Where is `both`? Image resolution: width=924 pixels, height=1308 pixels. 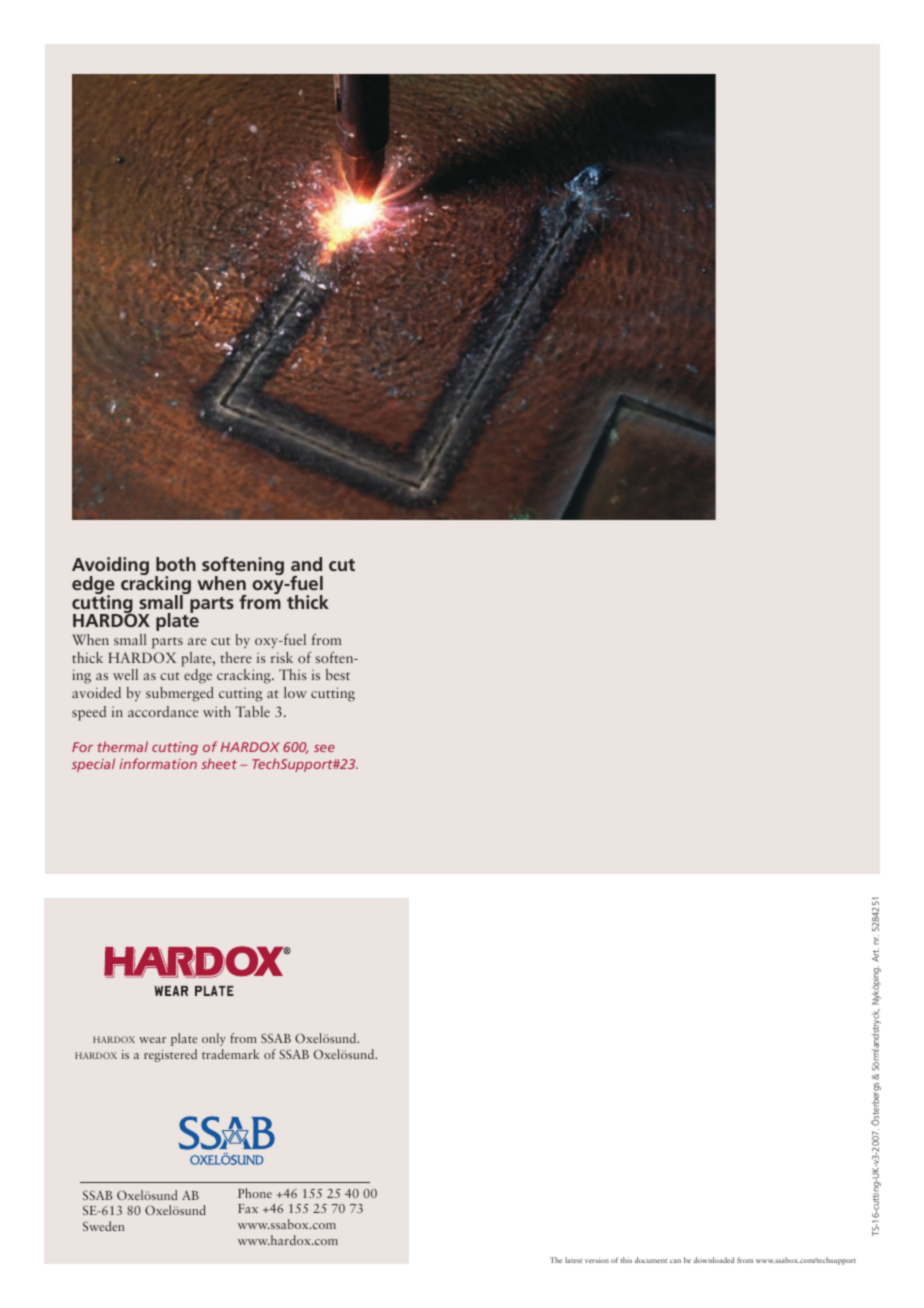
both is located at coordinates (176, 564).
